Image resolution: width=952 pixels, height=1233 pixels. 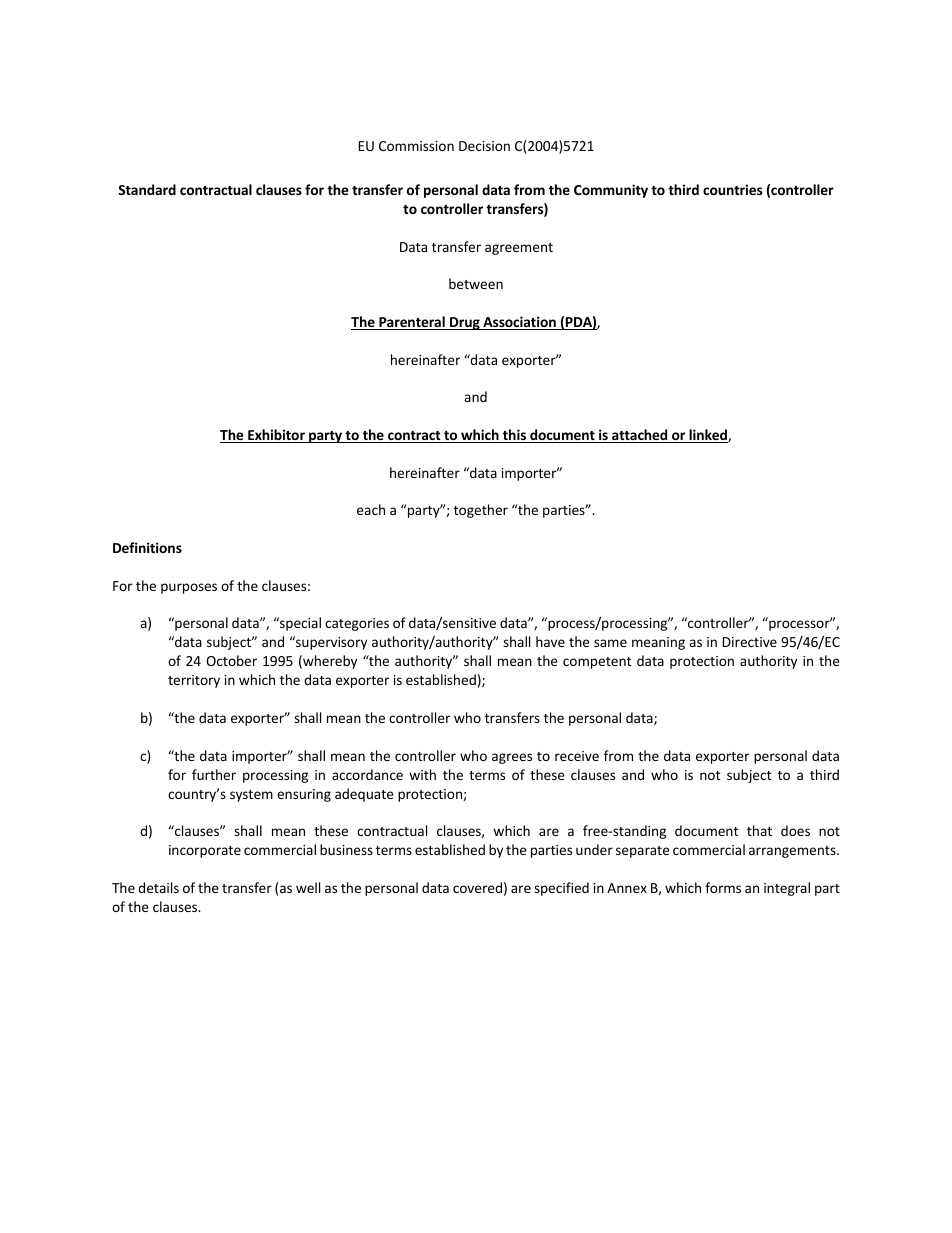 What do you see at coordinates (732, 189) in the screenshot?
I see `countries` at bounding box center [732, 189].
